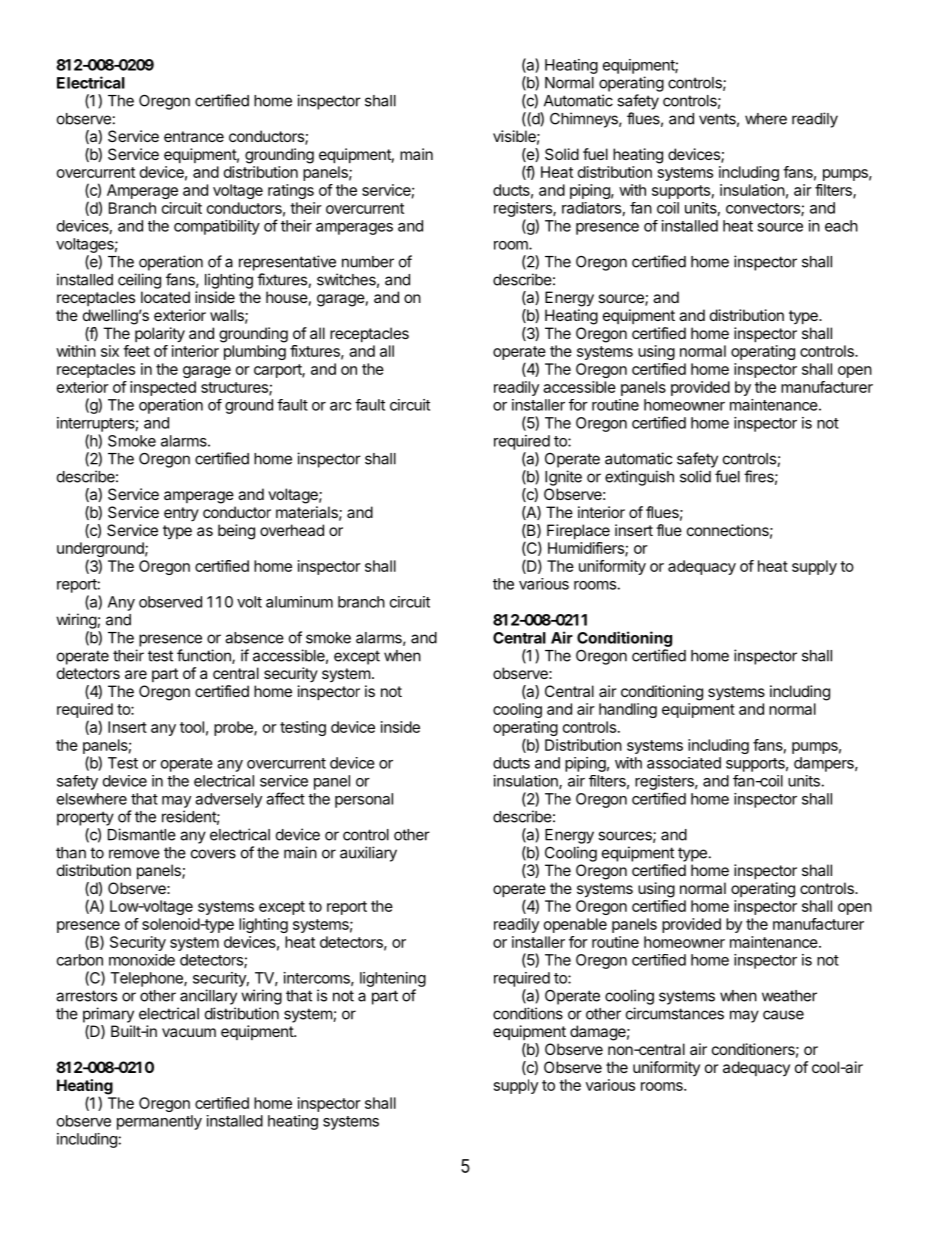 This screenshot has width=952, height=1233. I want to click on entrance, so click(194, 136).
